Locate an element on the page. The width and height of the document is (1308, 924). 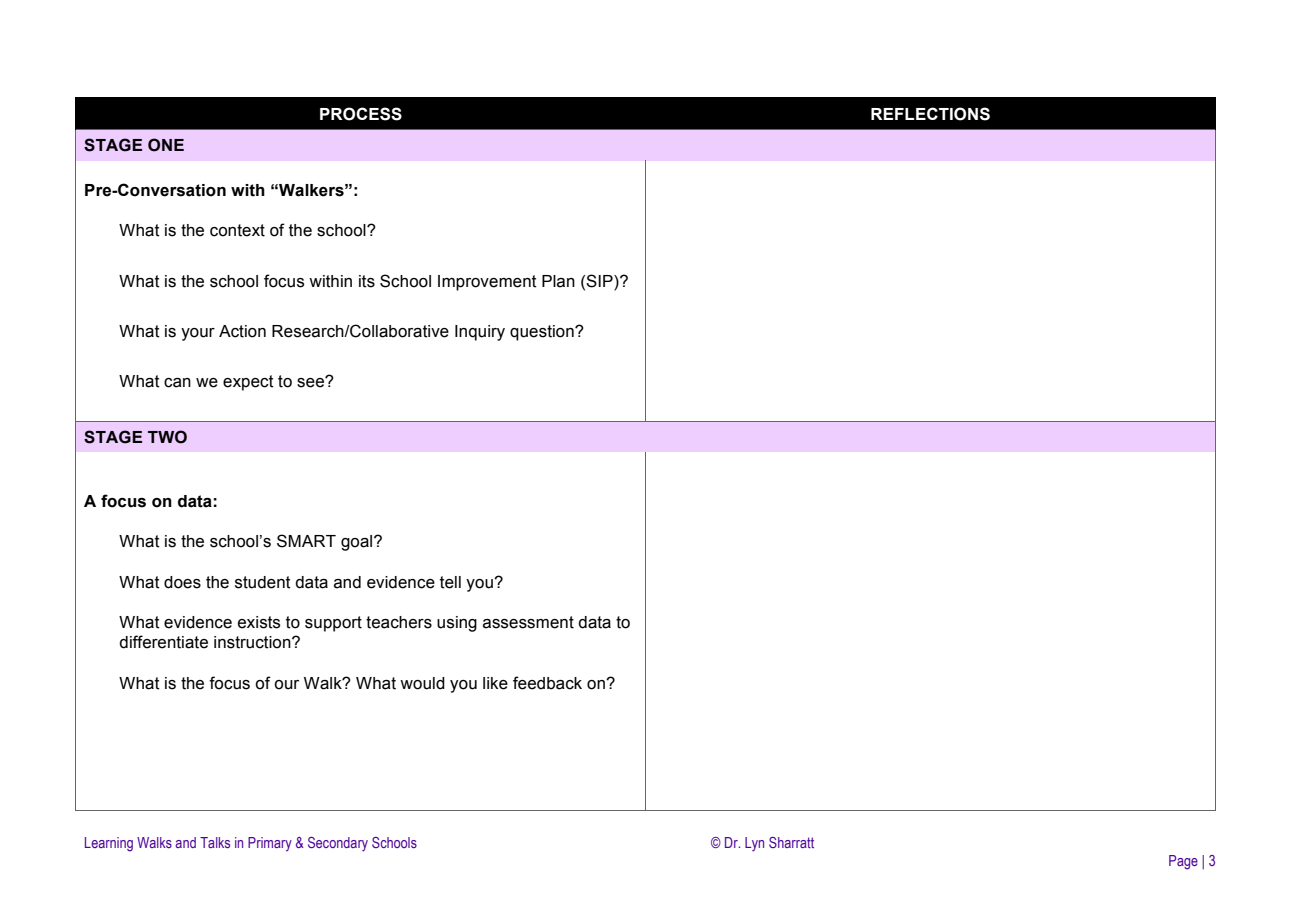
Plan is located at coordinates (558, 281).
